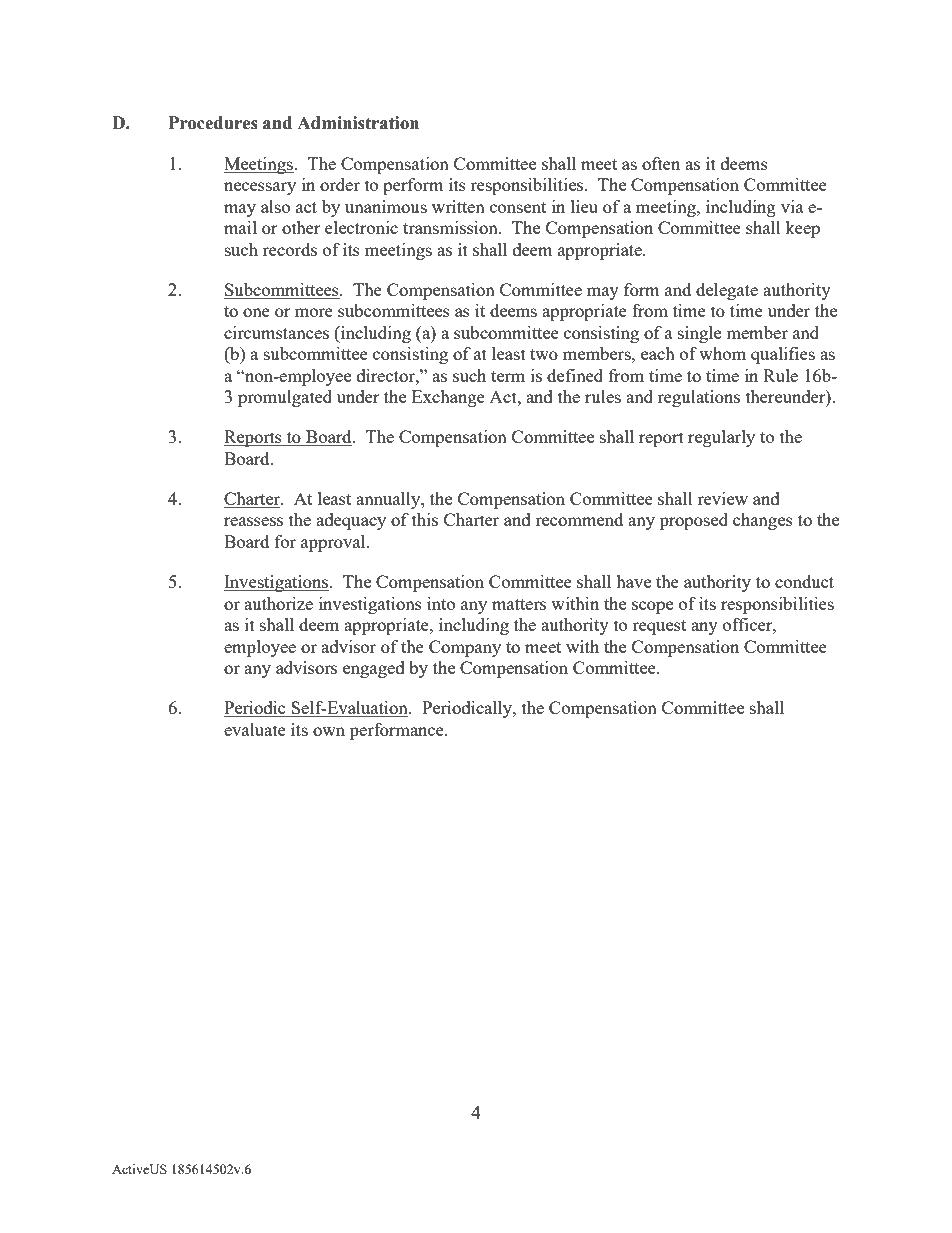 The width and height of the screenshot is (952, 1233). What do you see at coordinates (255, 729) in the screenshot?
I see `evaluate` at bounding box center [255, 729].
